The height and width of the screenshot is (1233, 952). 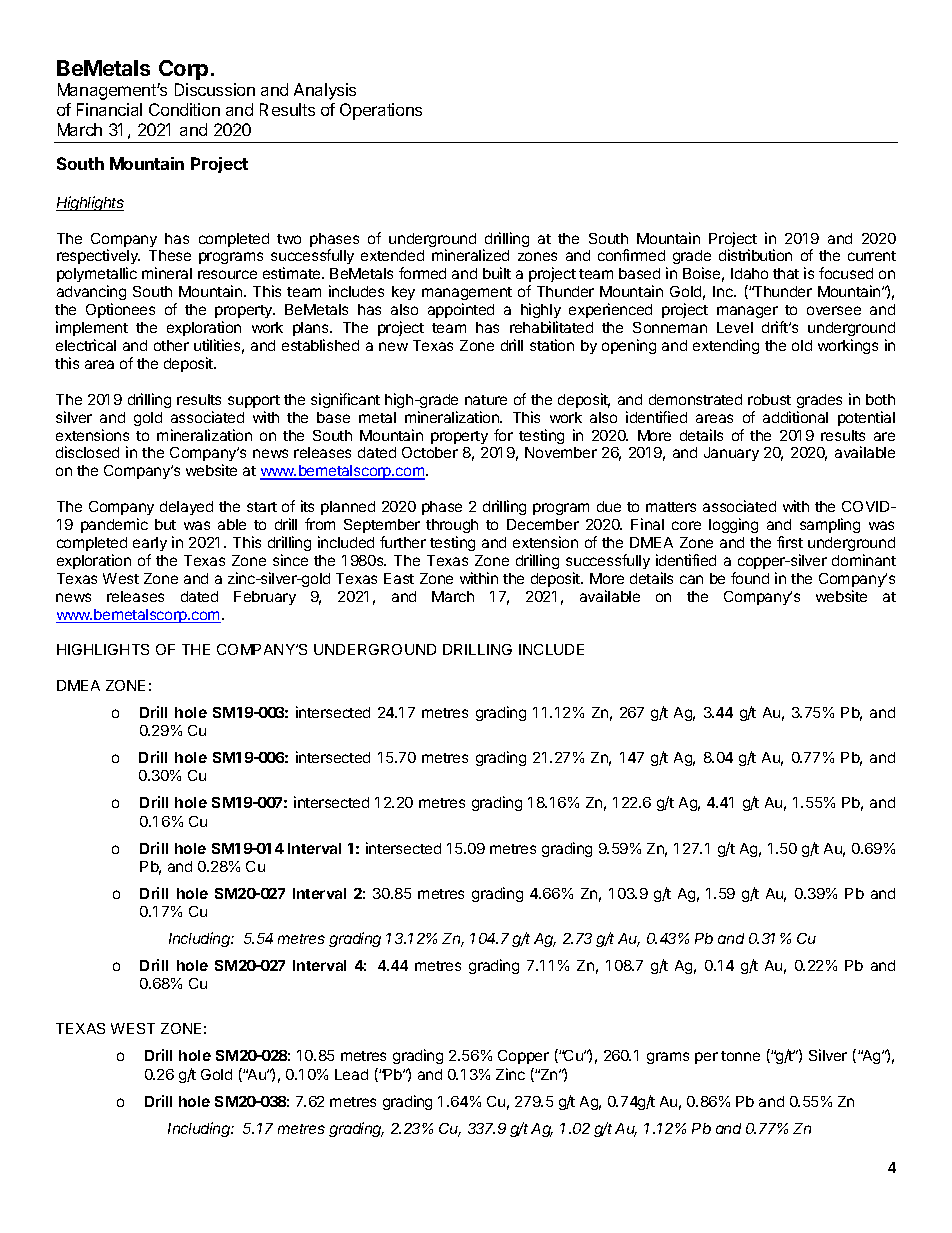 I want to click on early, so click(x=150, y=544).
